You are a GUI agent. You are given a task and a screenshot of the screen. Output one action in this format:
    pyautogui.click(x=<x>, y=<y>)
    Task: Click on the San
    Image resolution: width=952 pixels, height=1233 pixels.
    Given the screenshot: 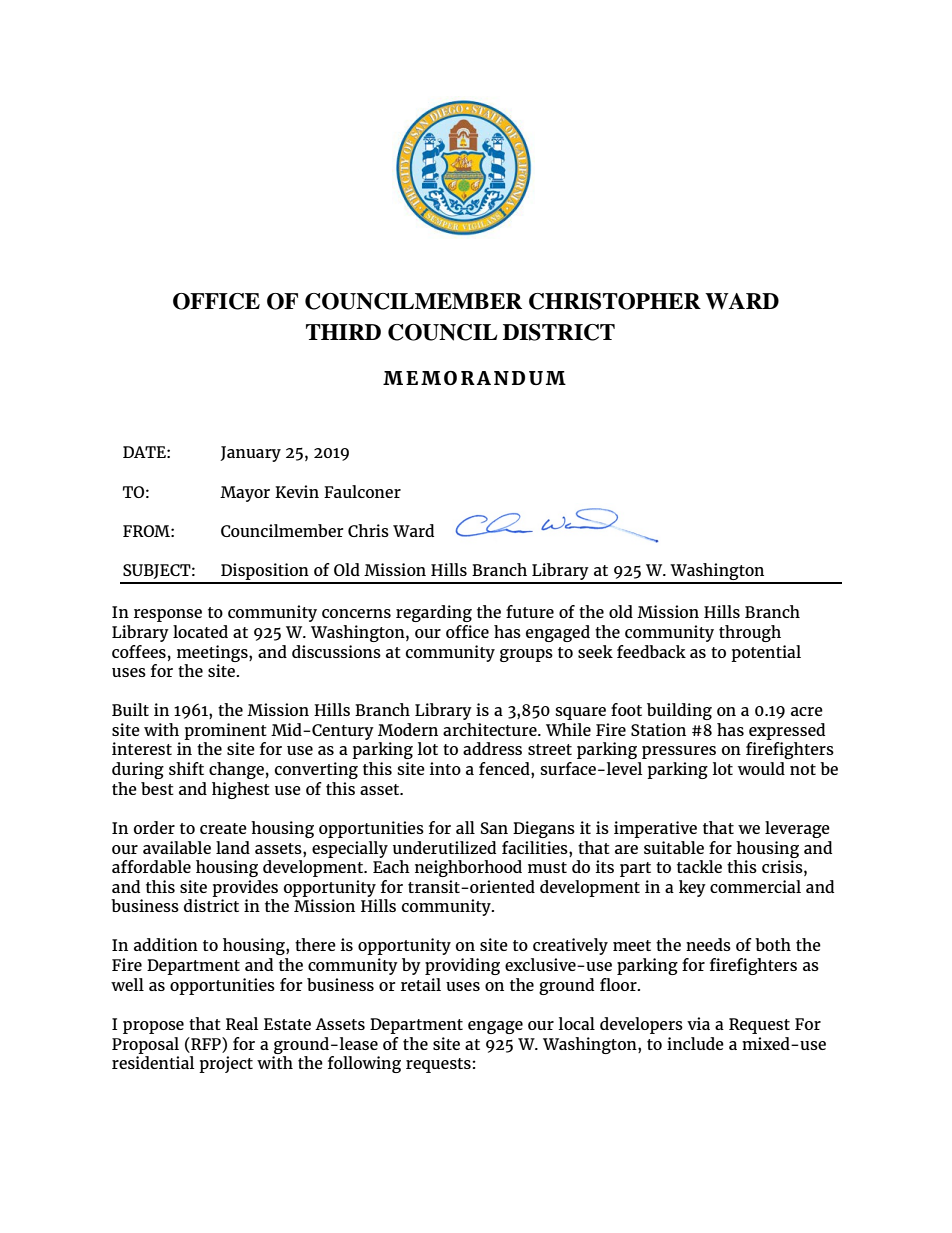 What is the action you would take?
    pyautogui.click(x=494, y=828)
